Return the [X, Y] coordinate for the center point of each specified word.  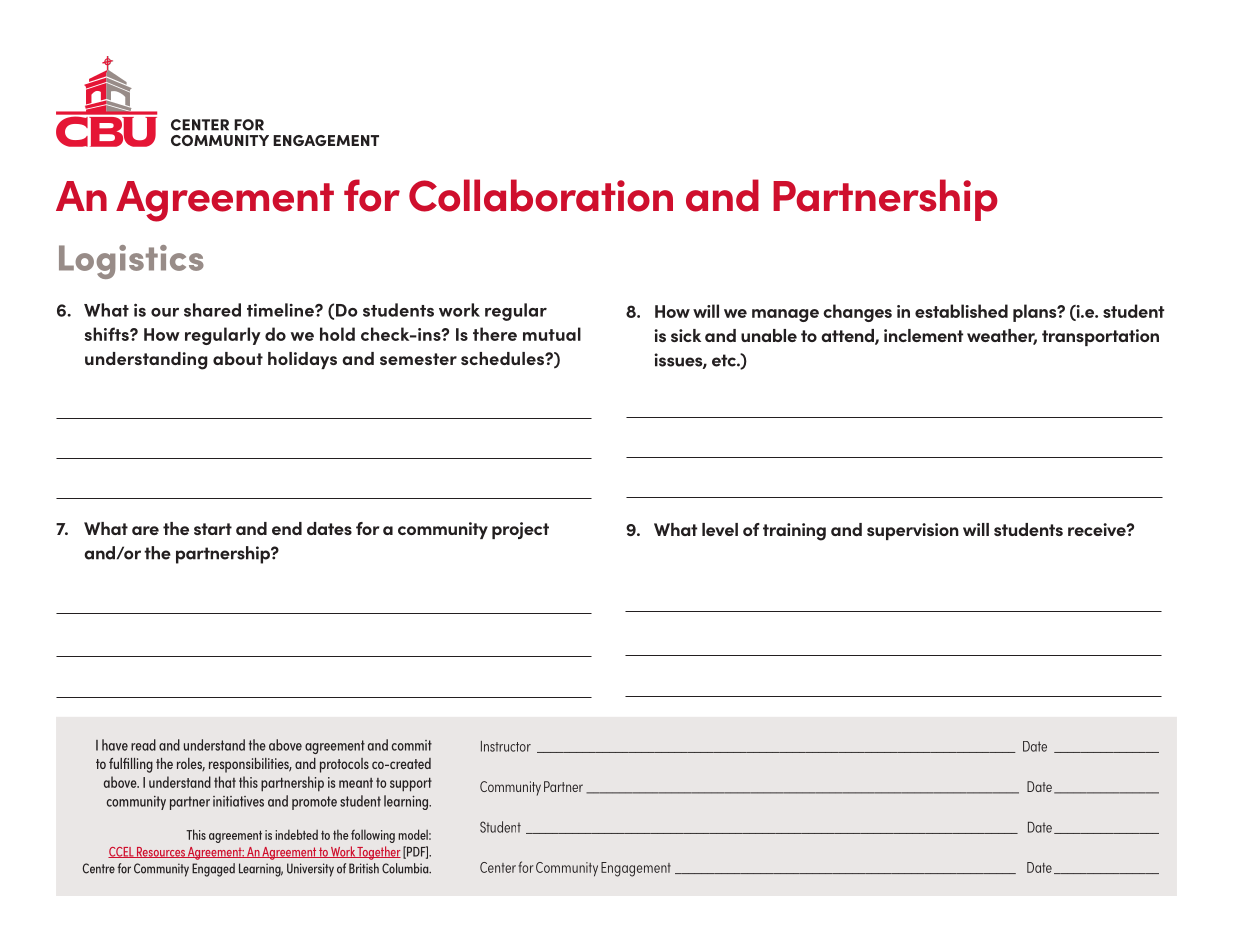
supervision [913, 531]
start [213, 529]
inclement [923, 335]
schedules [503, 358]
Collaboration [541, 195]
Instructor [506, 746]
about [238, 358]
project [520, 530]
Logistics [131, 262]
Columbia [406, 868]
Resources [161, 852]
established [961, 311]
